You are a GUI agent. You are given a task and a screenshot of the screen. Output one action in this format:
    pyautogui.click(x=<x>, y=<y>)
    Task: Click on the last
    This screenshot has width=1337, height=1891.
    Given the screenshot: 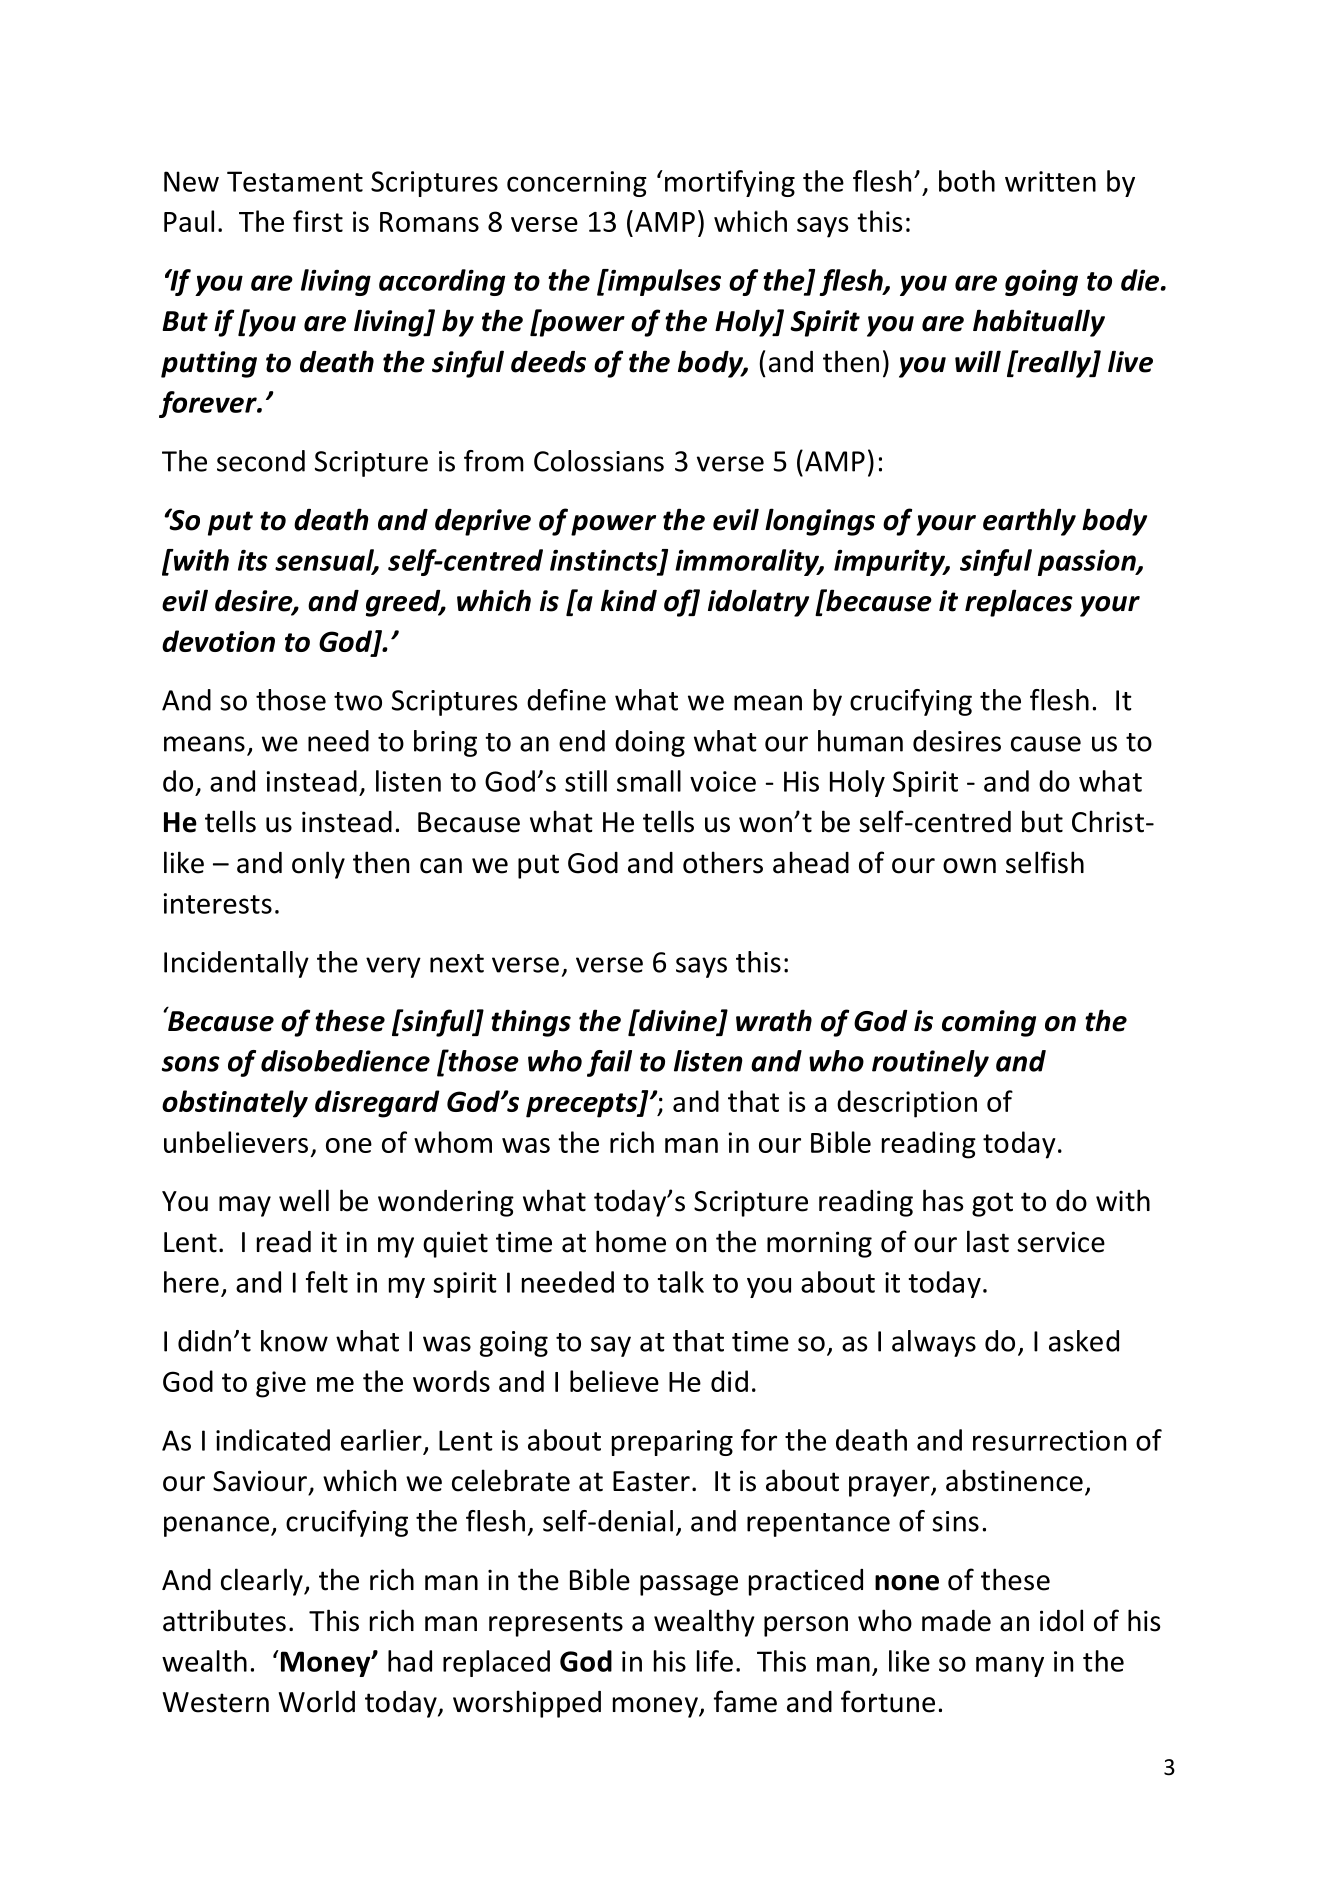 What is the action you would take?
    pyautogui.click(x=988, y=1241)
